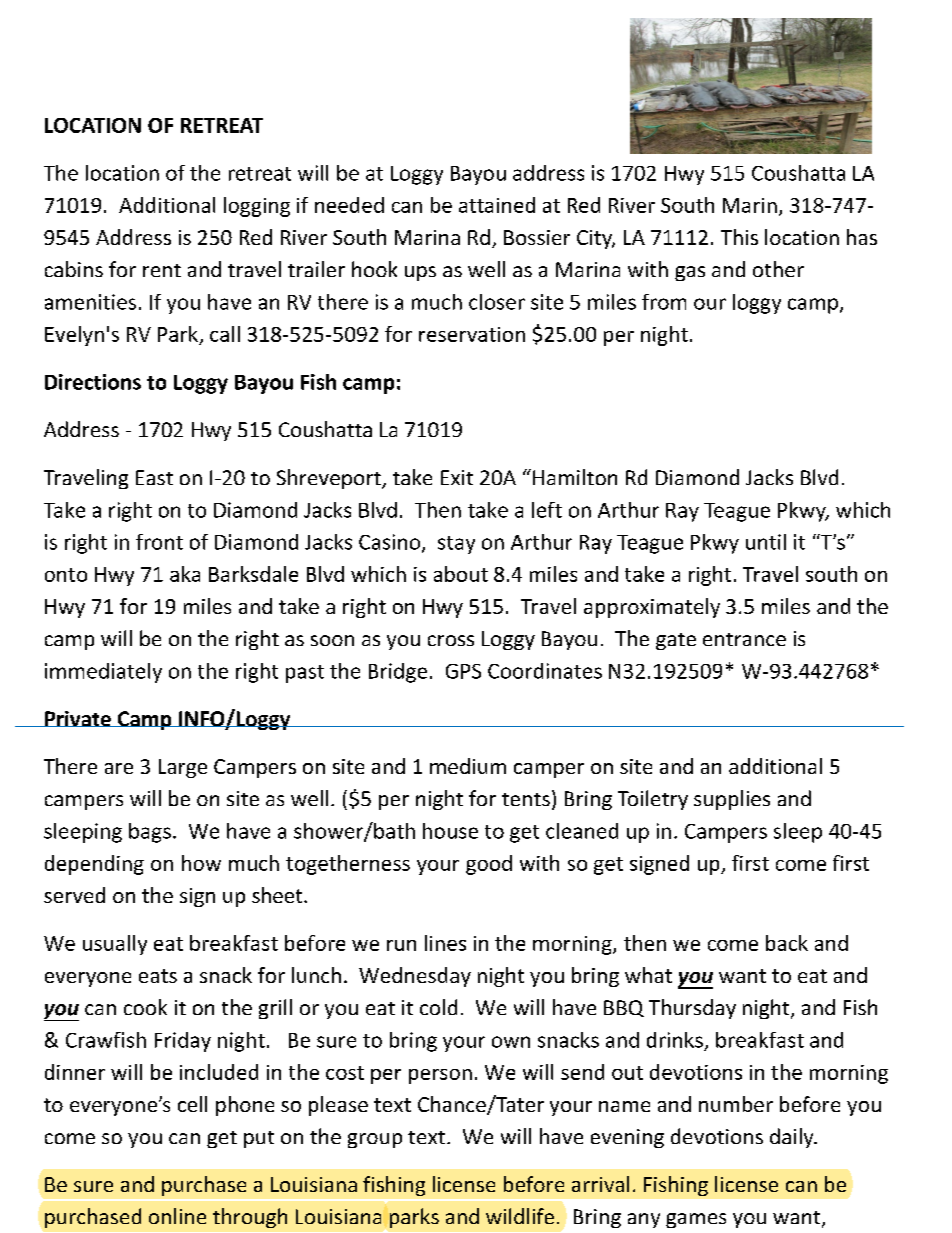 This screenshot has width=952, height=1233. I want to click on front, so click(159, 542).
